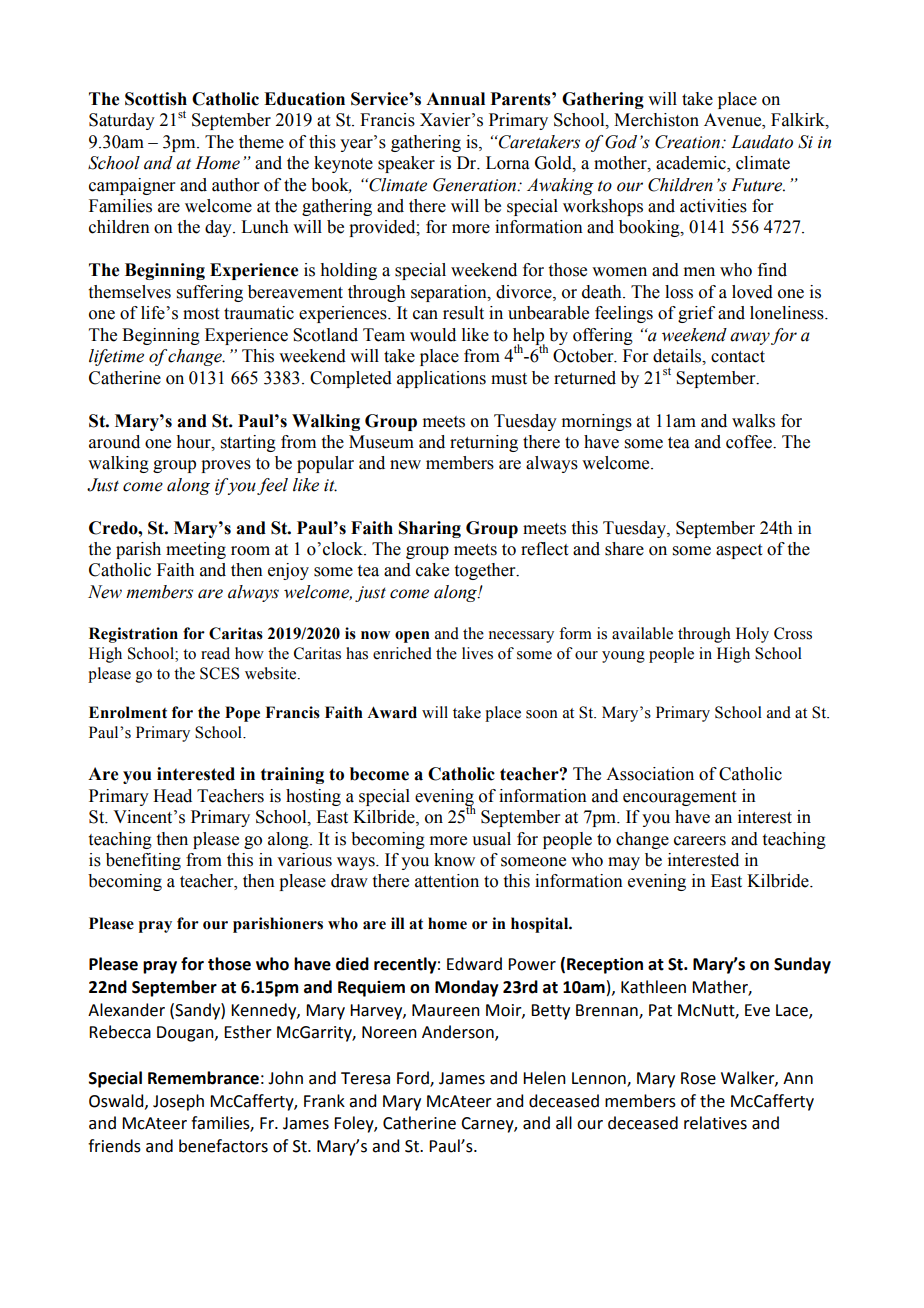  Describe the element at coordinates (215, 653) in the screenshot. I see `read` at that location.
